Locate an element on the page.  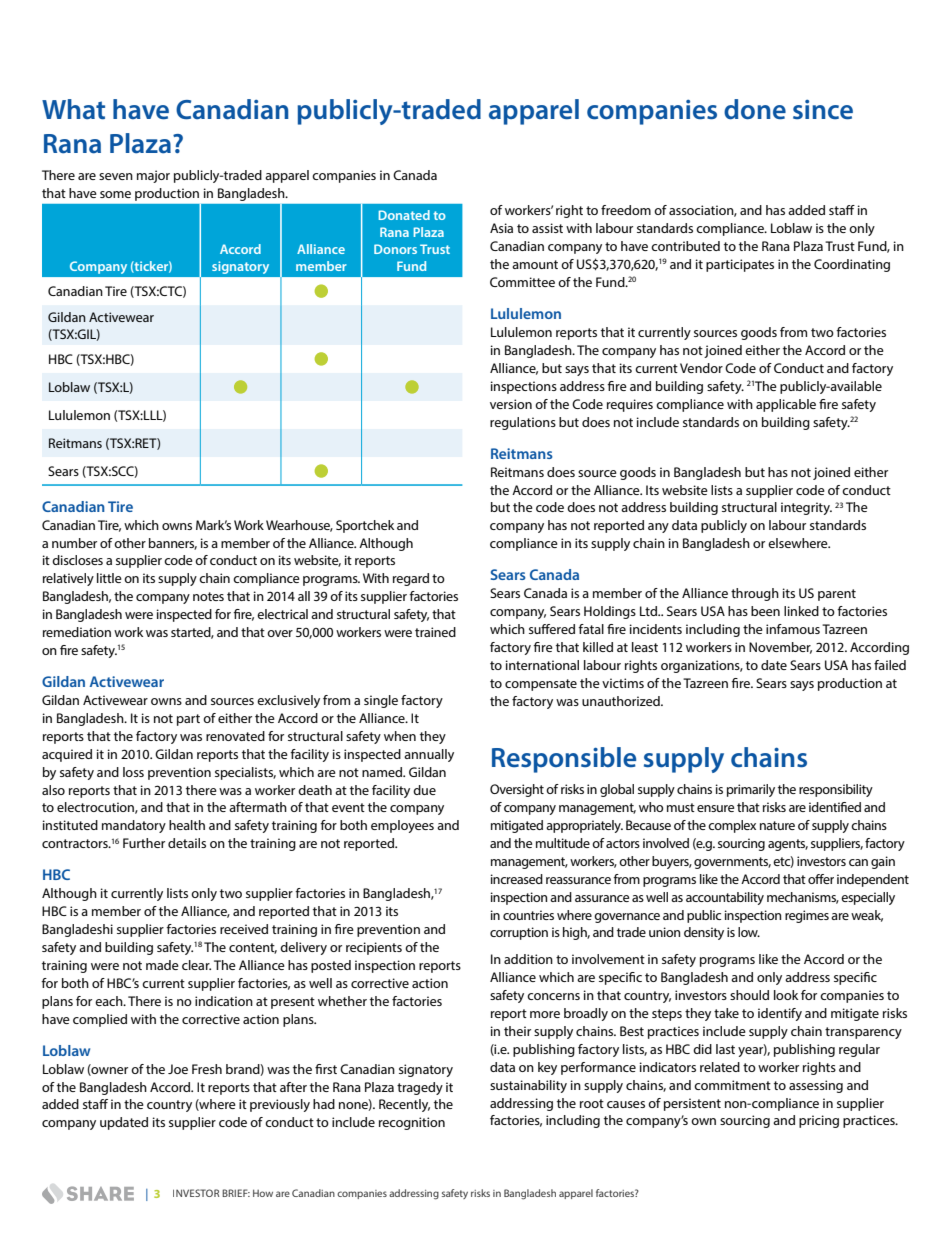
How is located at coordinates (263, 1193).
